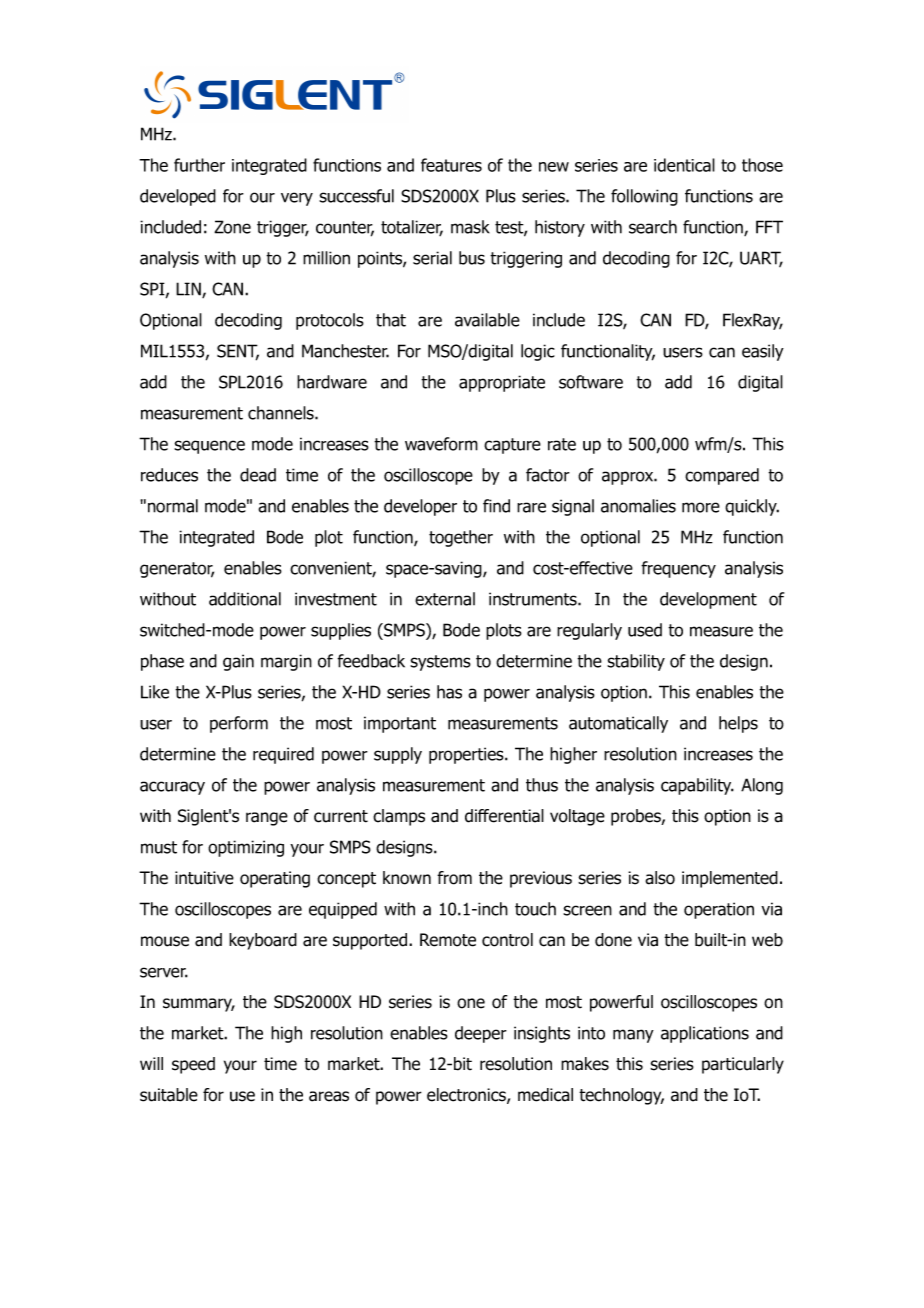 The image size is (924, 1308). I want to click on properties, so click(467, 755).
